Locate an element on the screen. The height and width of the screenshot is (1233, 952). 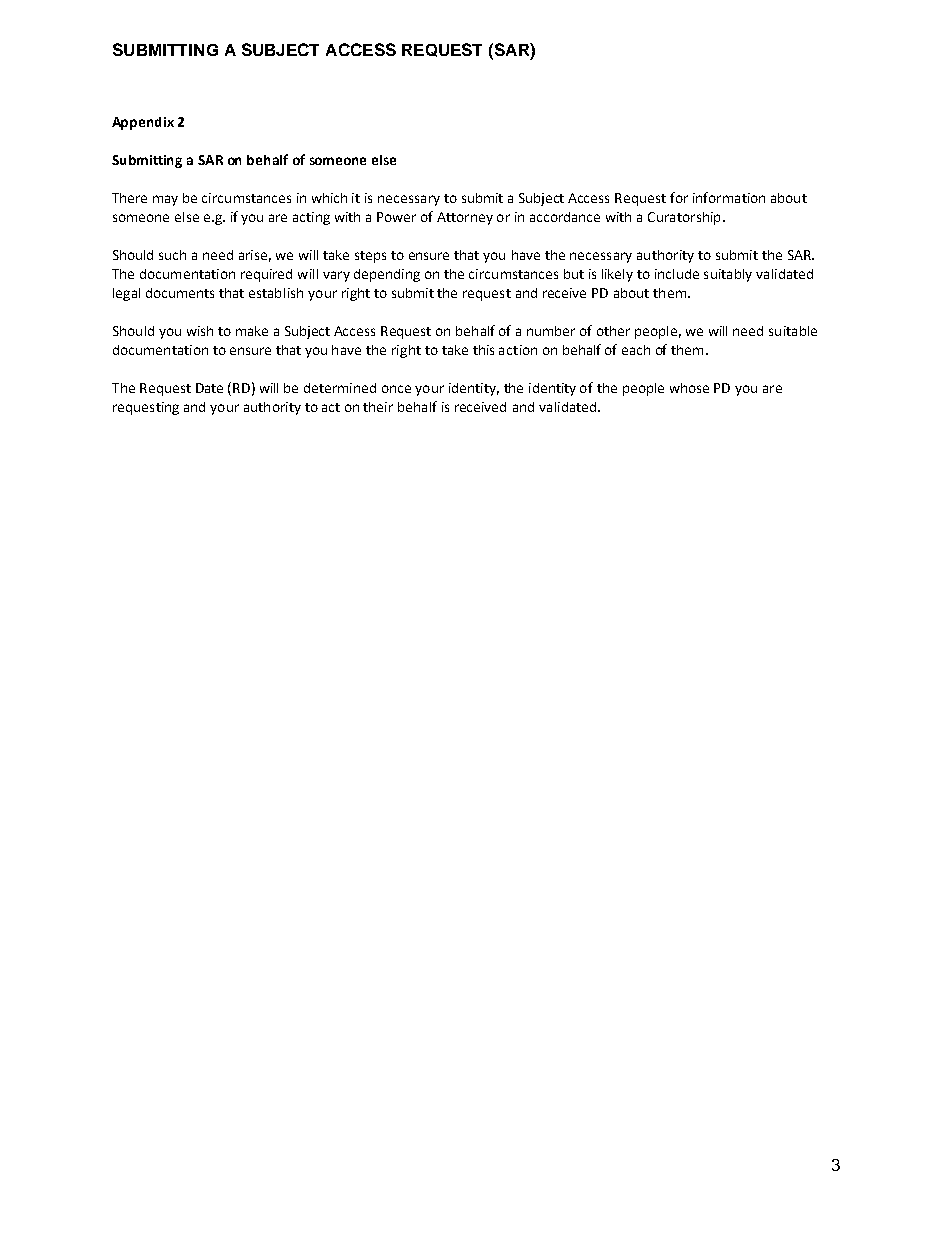
information is located at coordinates (729, 197).
